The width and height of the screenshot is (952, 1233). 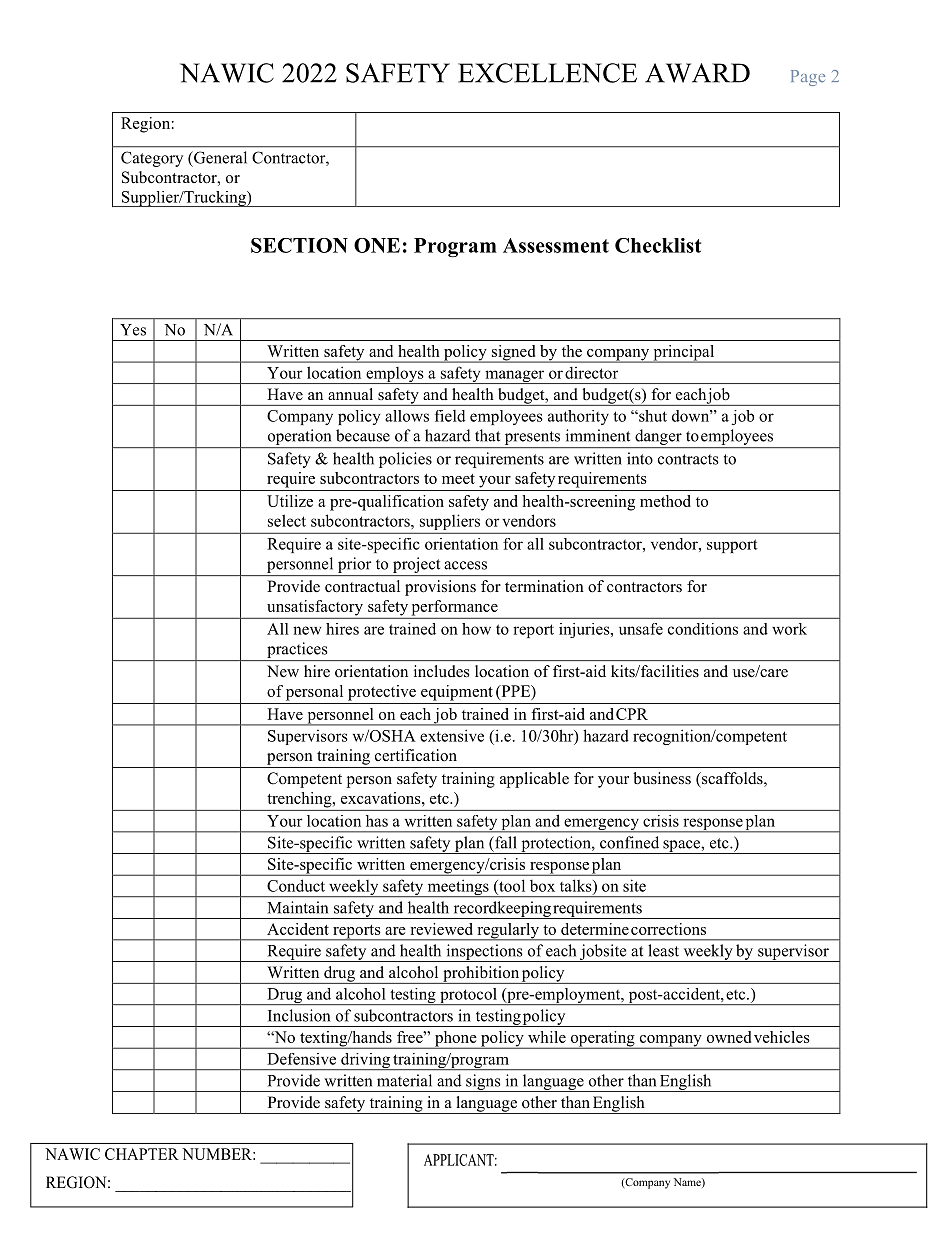 I want to click on EXCELLENCE, so click(x=547, y=73).
